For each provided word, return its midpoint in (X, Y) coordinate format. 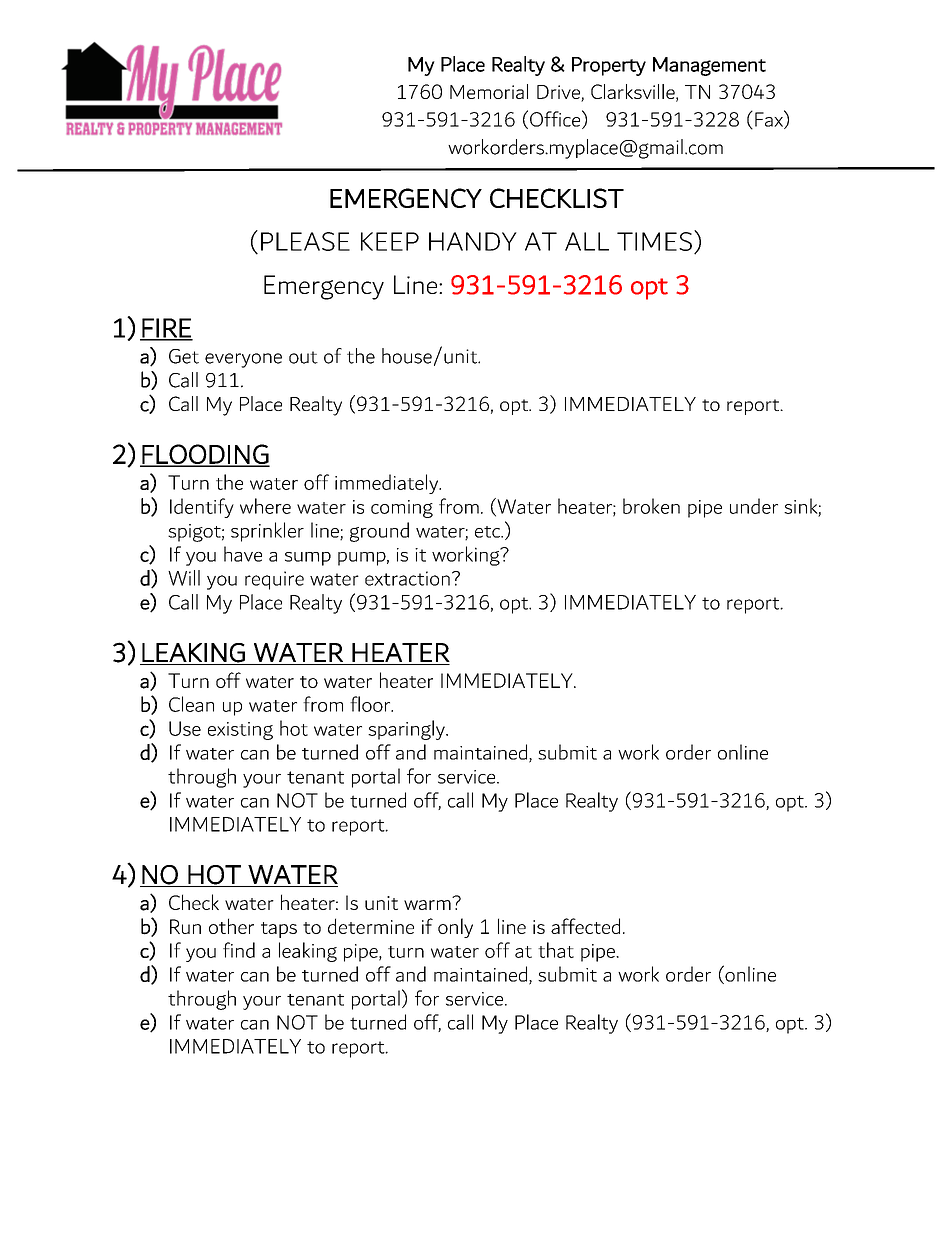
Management (709, 66)
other (231, 926)
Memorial (489, 91)
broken (651, 506)
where (265, 506)
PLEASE (305, 241)
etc (489, 532)
